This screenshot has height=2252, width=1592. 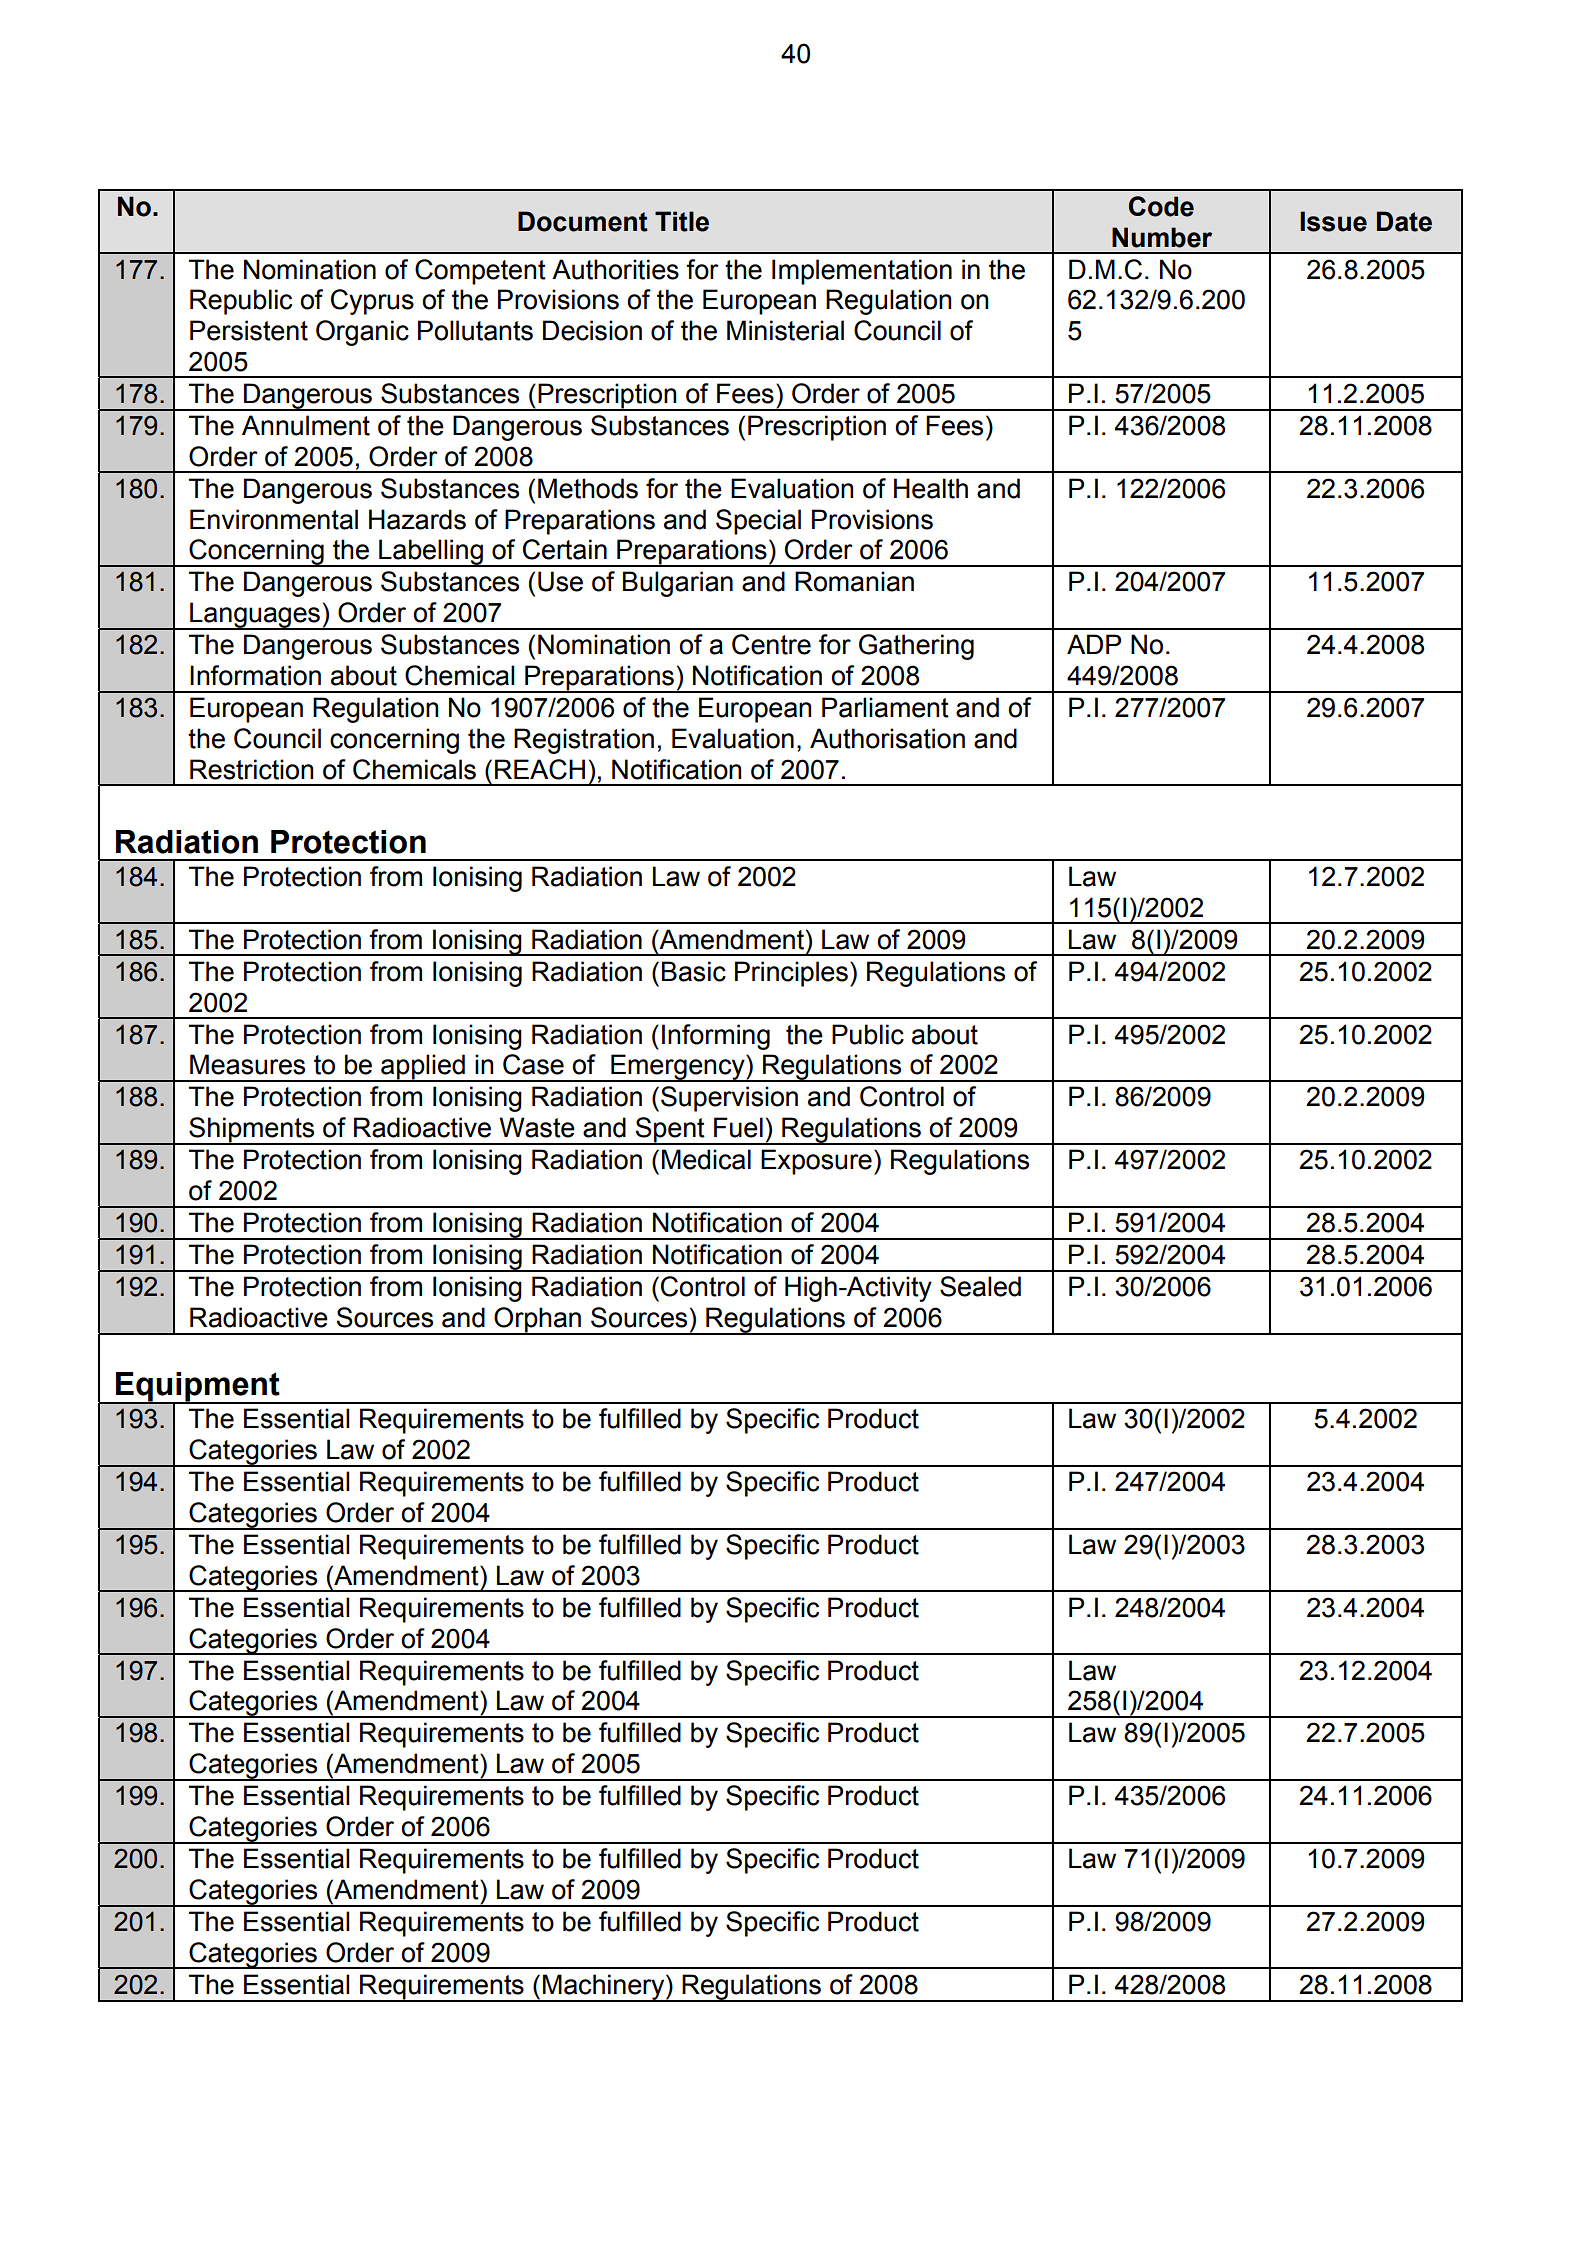 I want to click on Issue, so click(x=1333, y=221).
